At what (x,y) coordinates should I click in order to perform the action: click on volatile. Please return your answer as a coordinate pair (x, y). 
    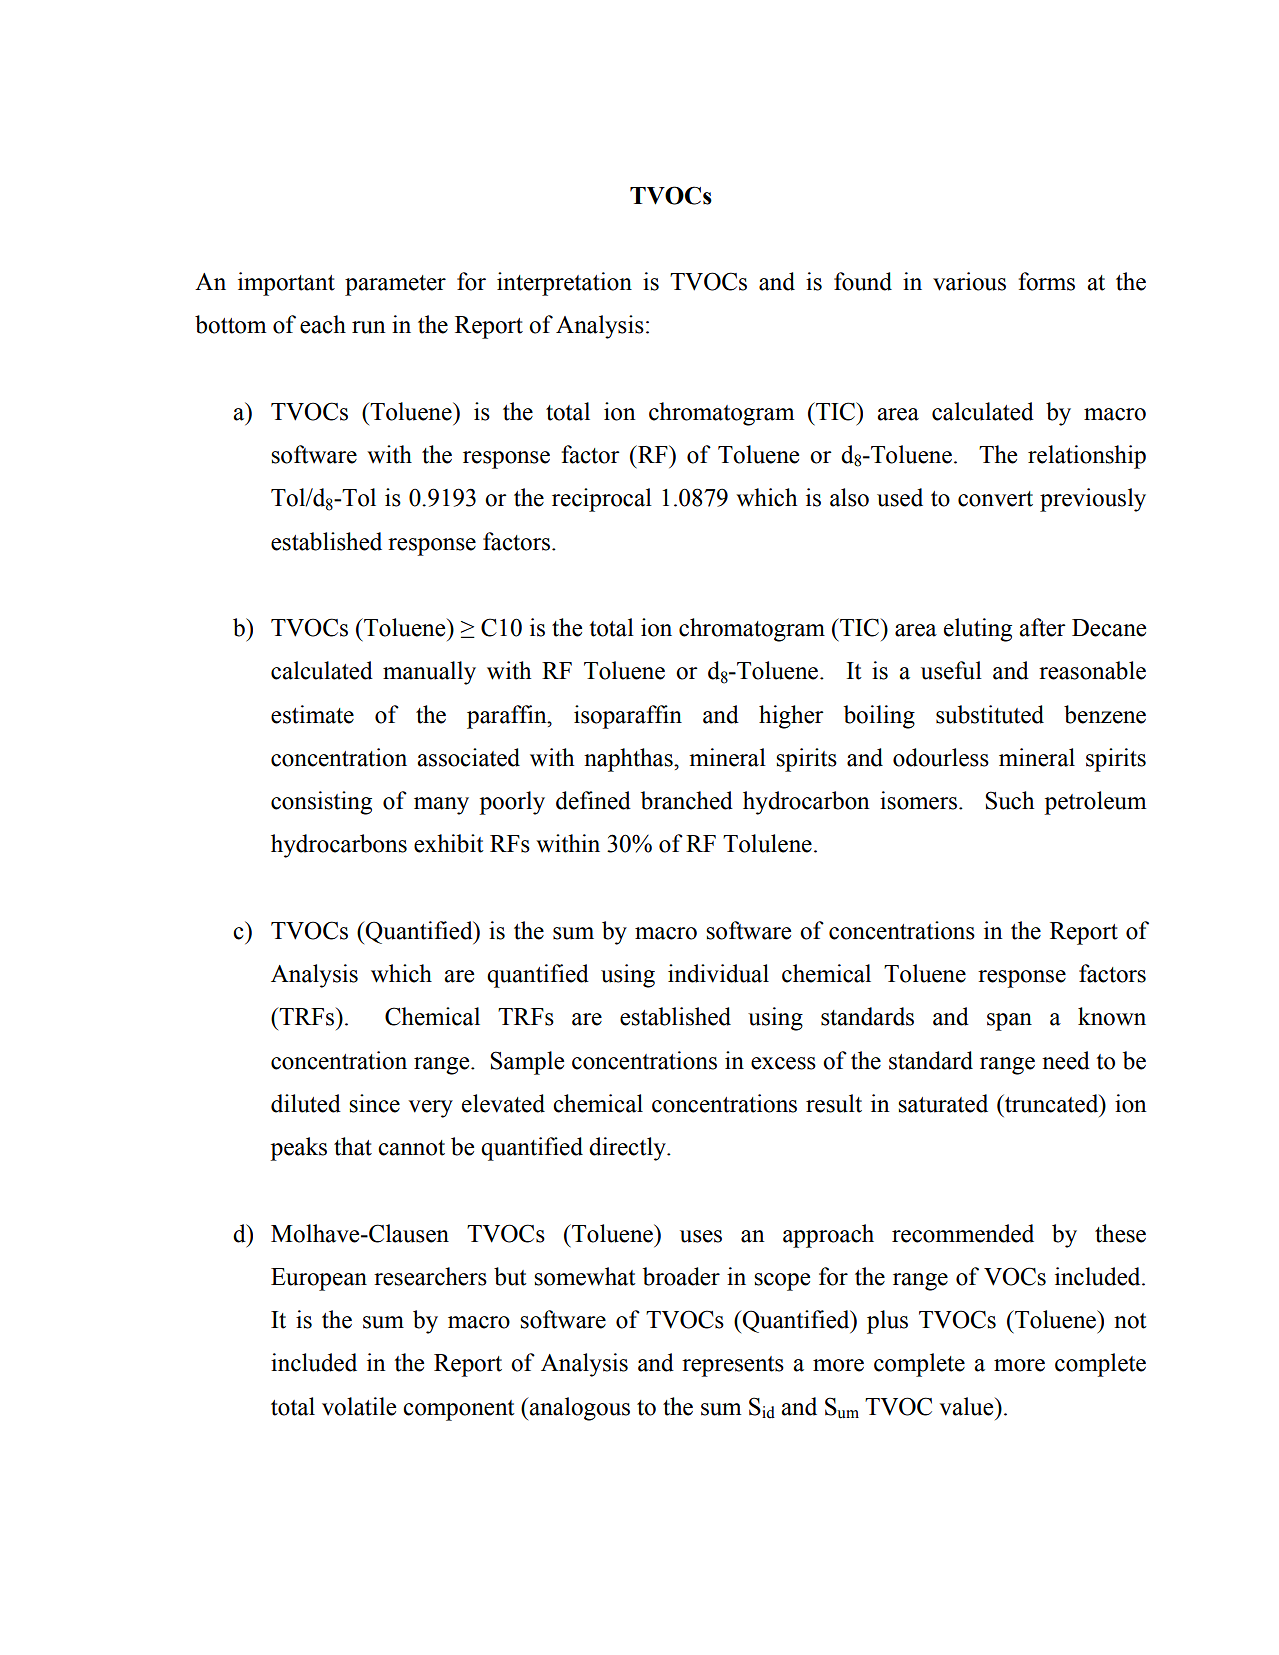
    Looking at the image, I should click on (359, 1406).
